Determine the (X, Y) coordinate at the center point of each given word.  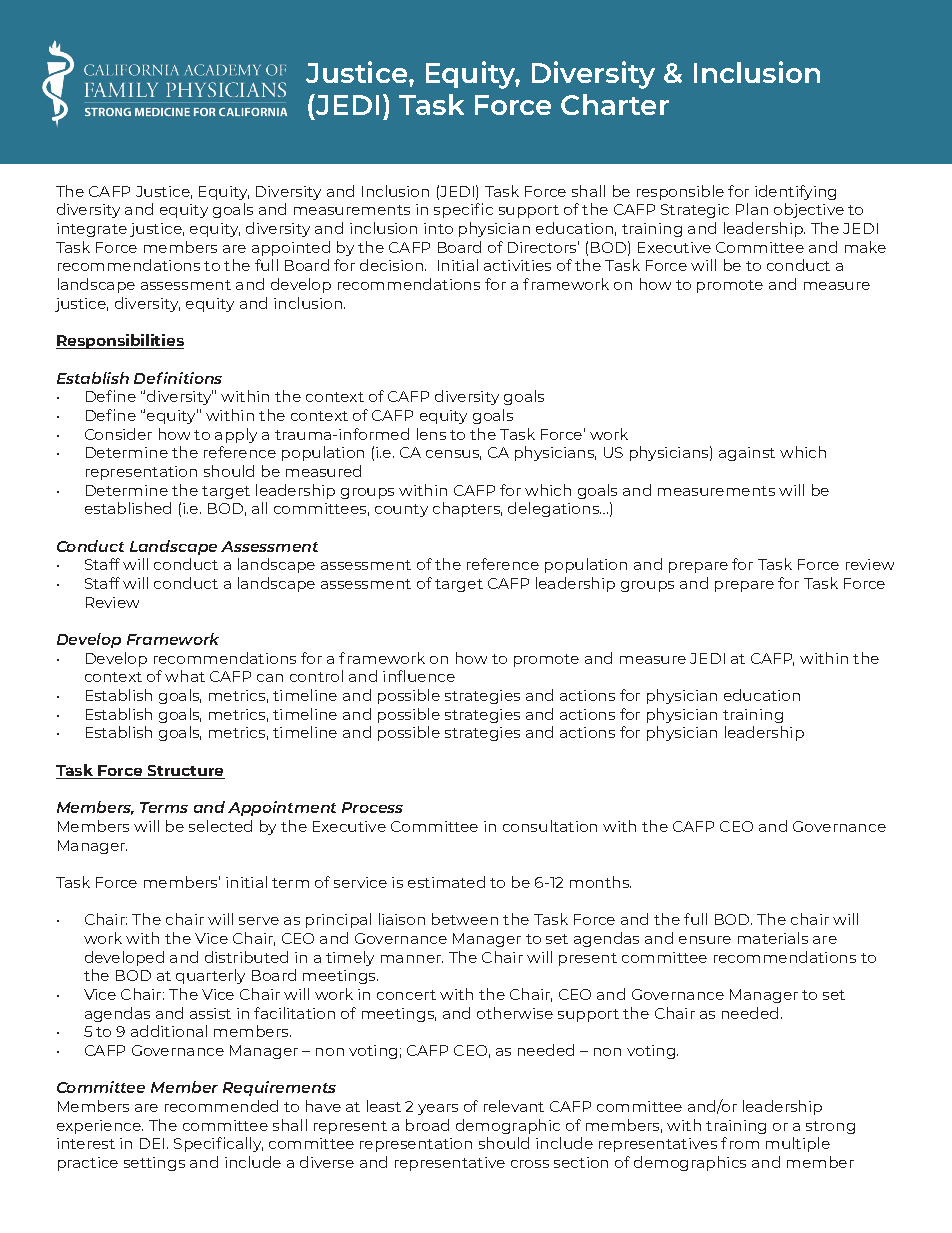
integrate (92, 230)
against (747, 454)
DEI (152, 1143)
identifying (795, 192)
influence (419, 676)
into (438, 228)
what (185, 676)
